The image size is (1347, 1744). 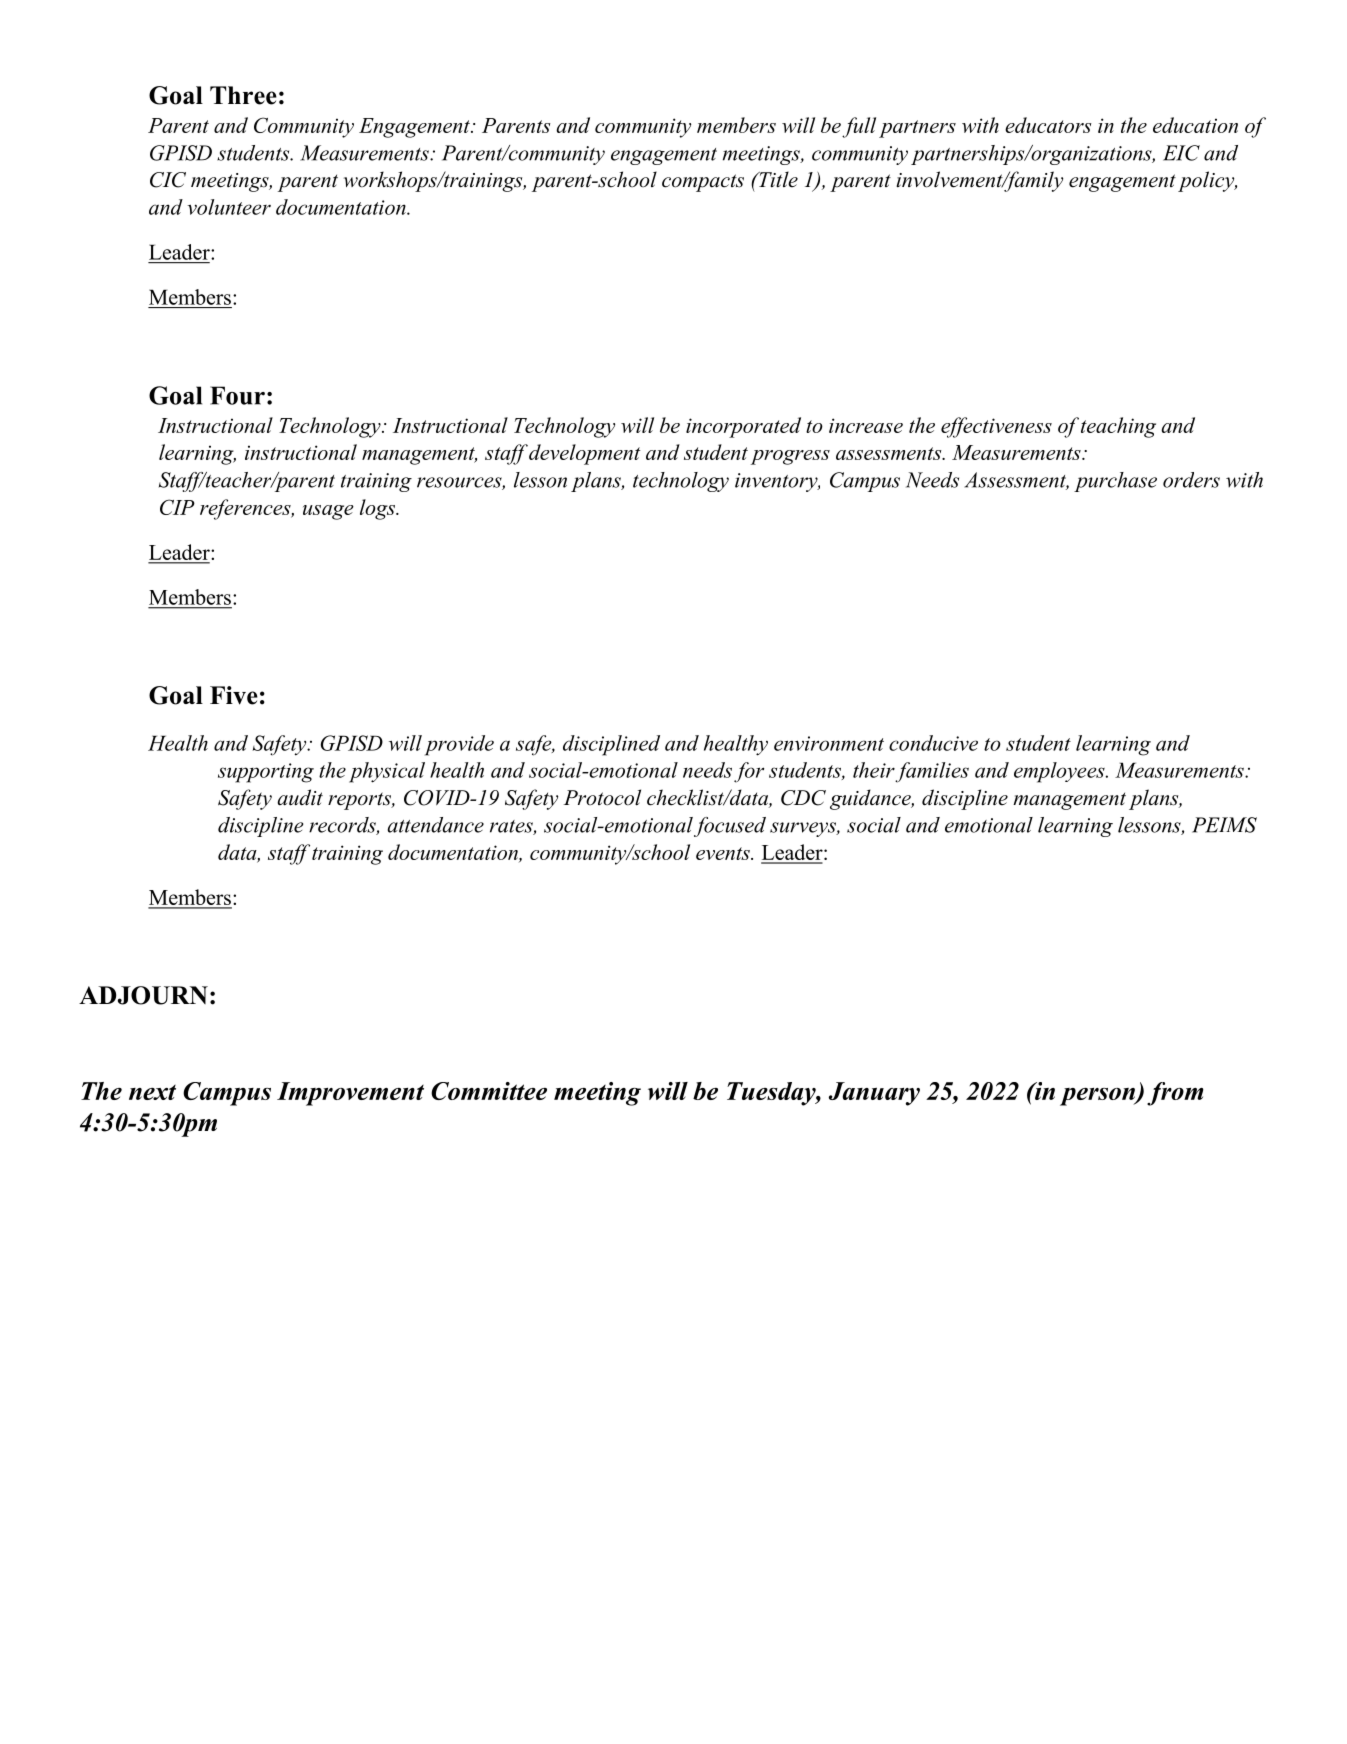 What do you see at coordinates (1060, 772) in the page?
I see `employees` at bounding box center [1060, 772].
